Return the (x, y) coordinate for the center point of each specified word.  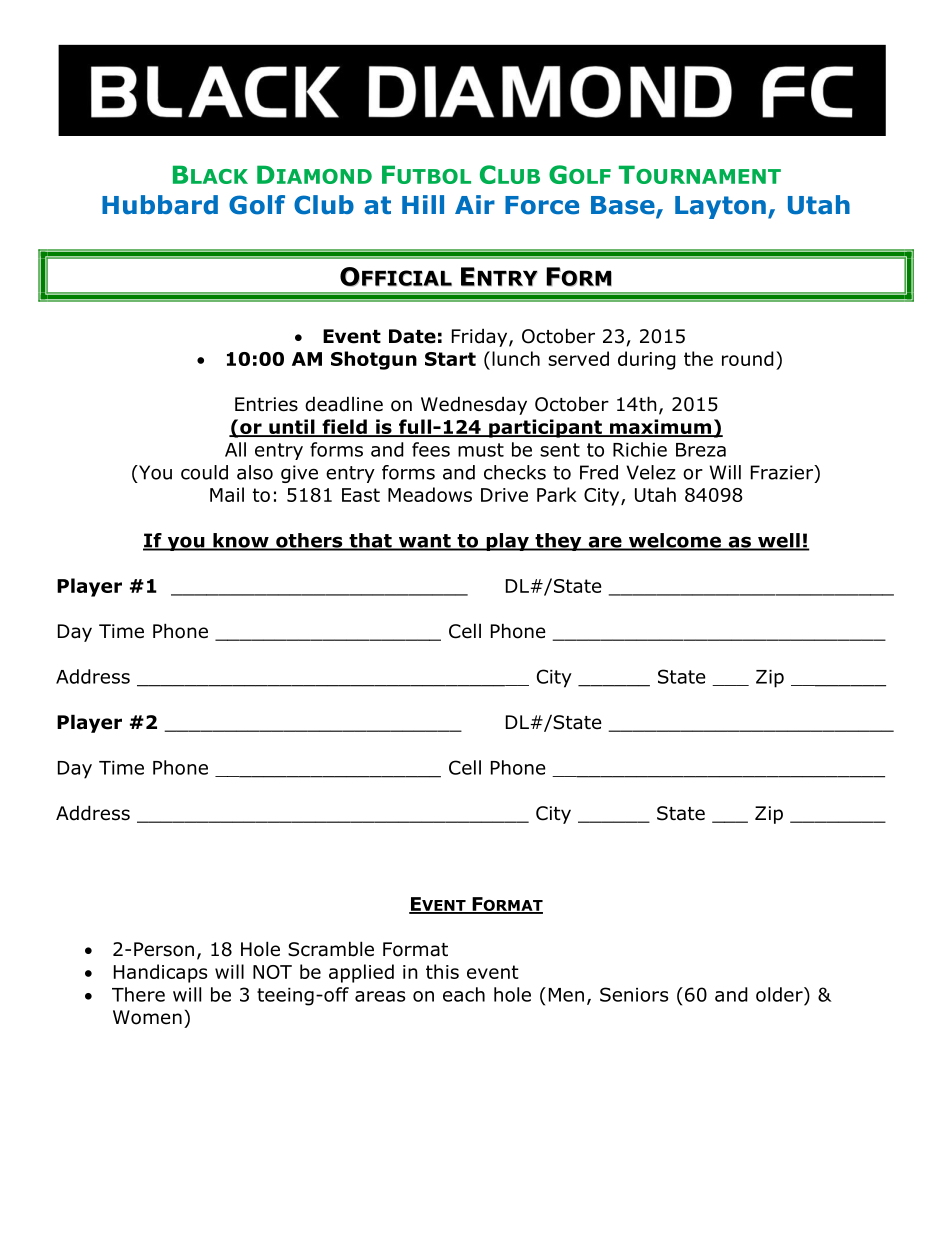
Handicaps (160, 973)
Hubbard (160, 205)
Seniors (634, 994)
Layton (720, 207)
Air (475, 204)
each (464, 994)
